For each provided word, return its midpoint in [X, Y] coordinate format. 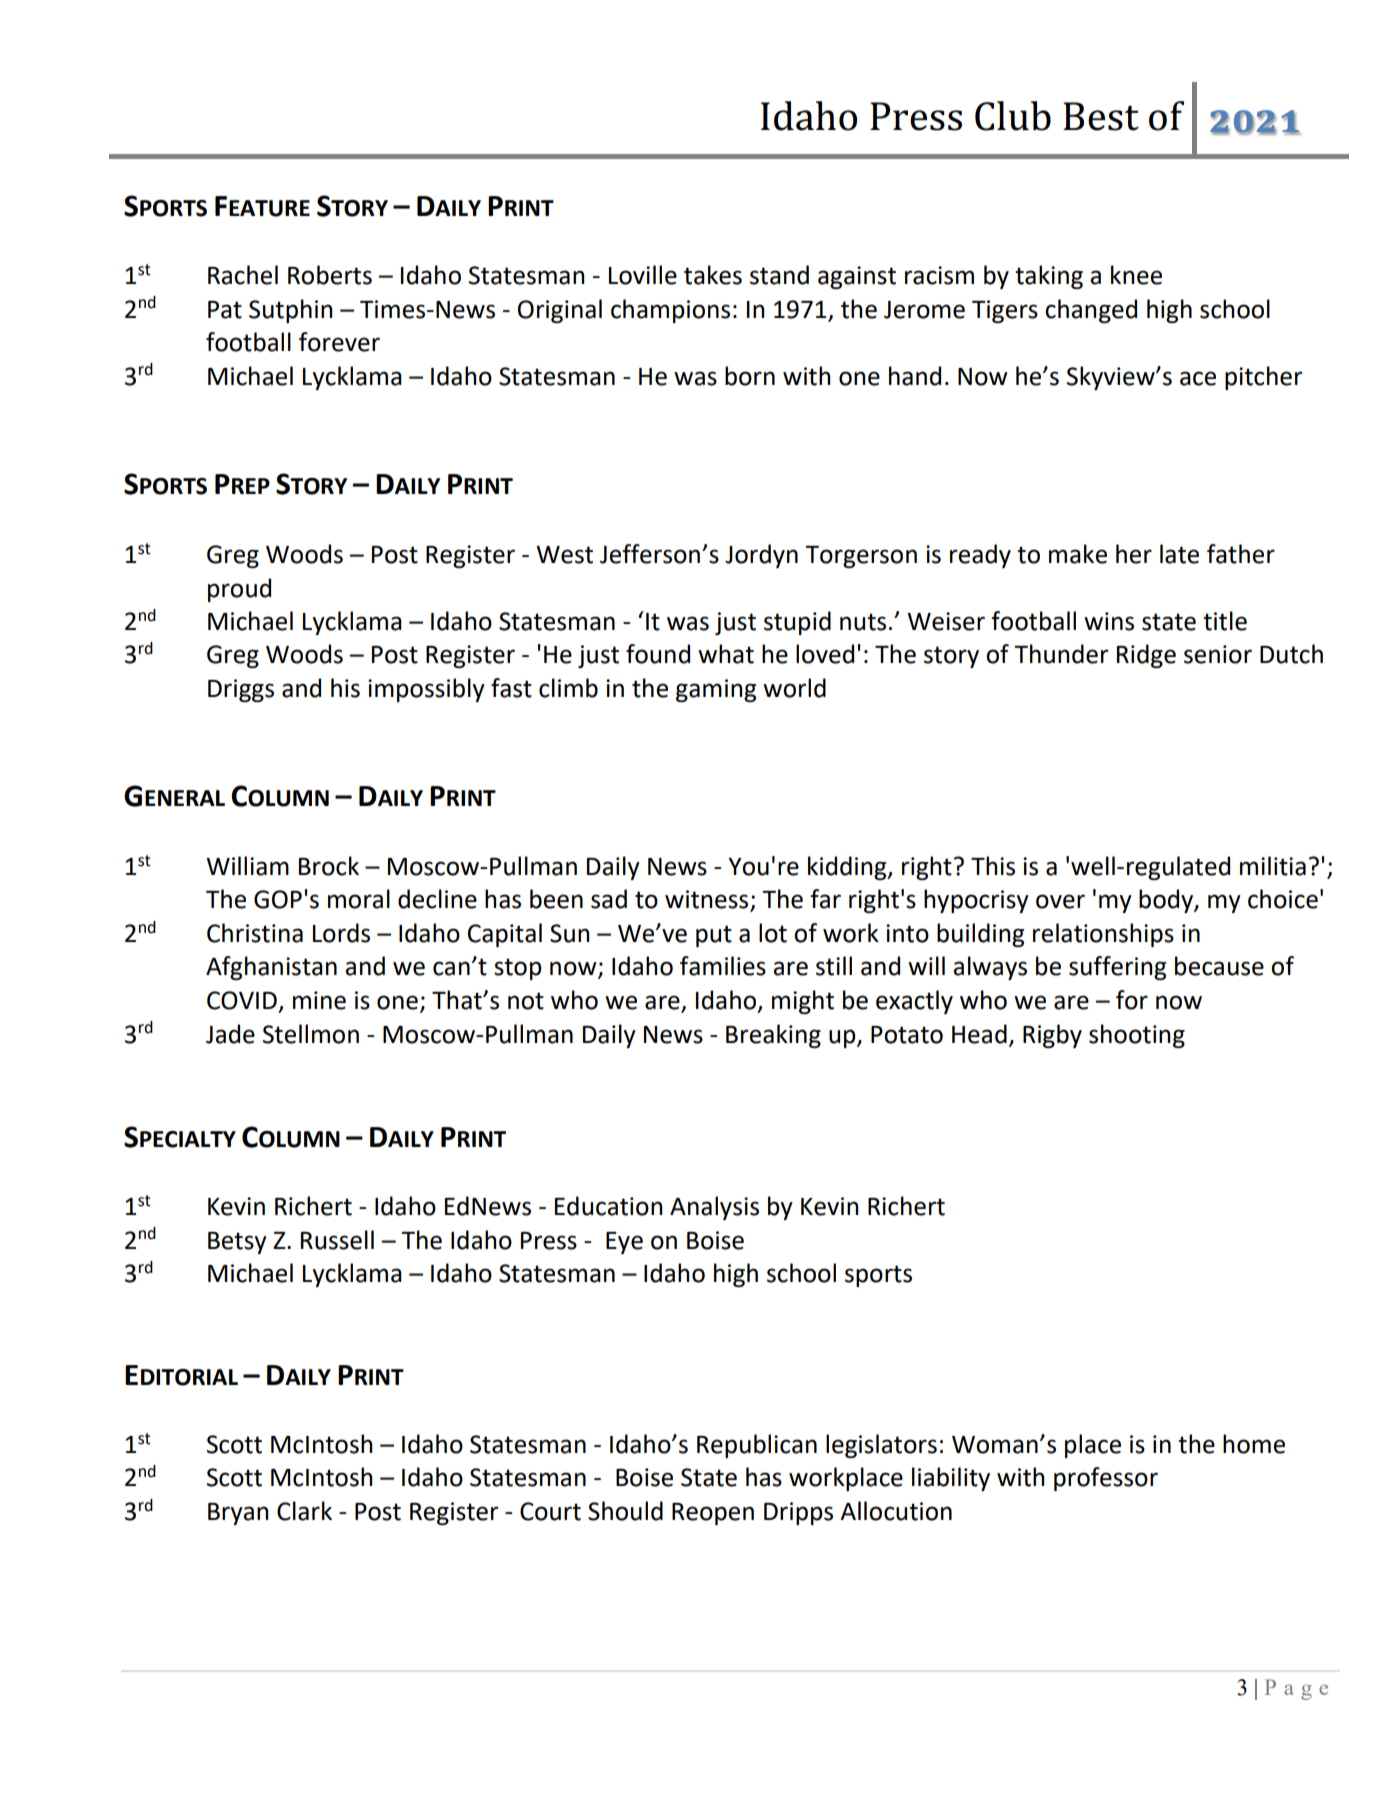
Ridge [1146, 656]
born [750, 376]
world [794, 688]
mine [319, 1000]
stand [779, 275]
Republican [757, 1446]
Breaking [773, 1036]
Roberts [330, 275]
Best [1101, 116]
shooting [1137, 1036]
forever [339, 342]
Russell [337, 1240]
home [1254, 1444]
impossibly [426, 690]
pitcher [1263, 378]
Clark [304, 1511]
